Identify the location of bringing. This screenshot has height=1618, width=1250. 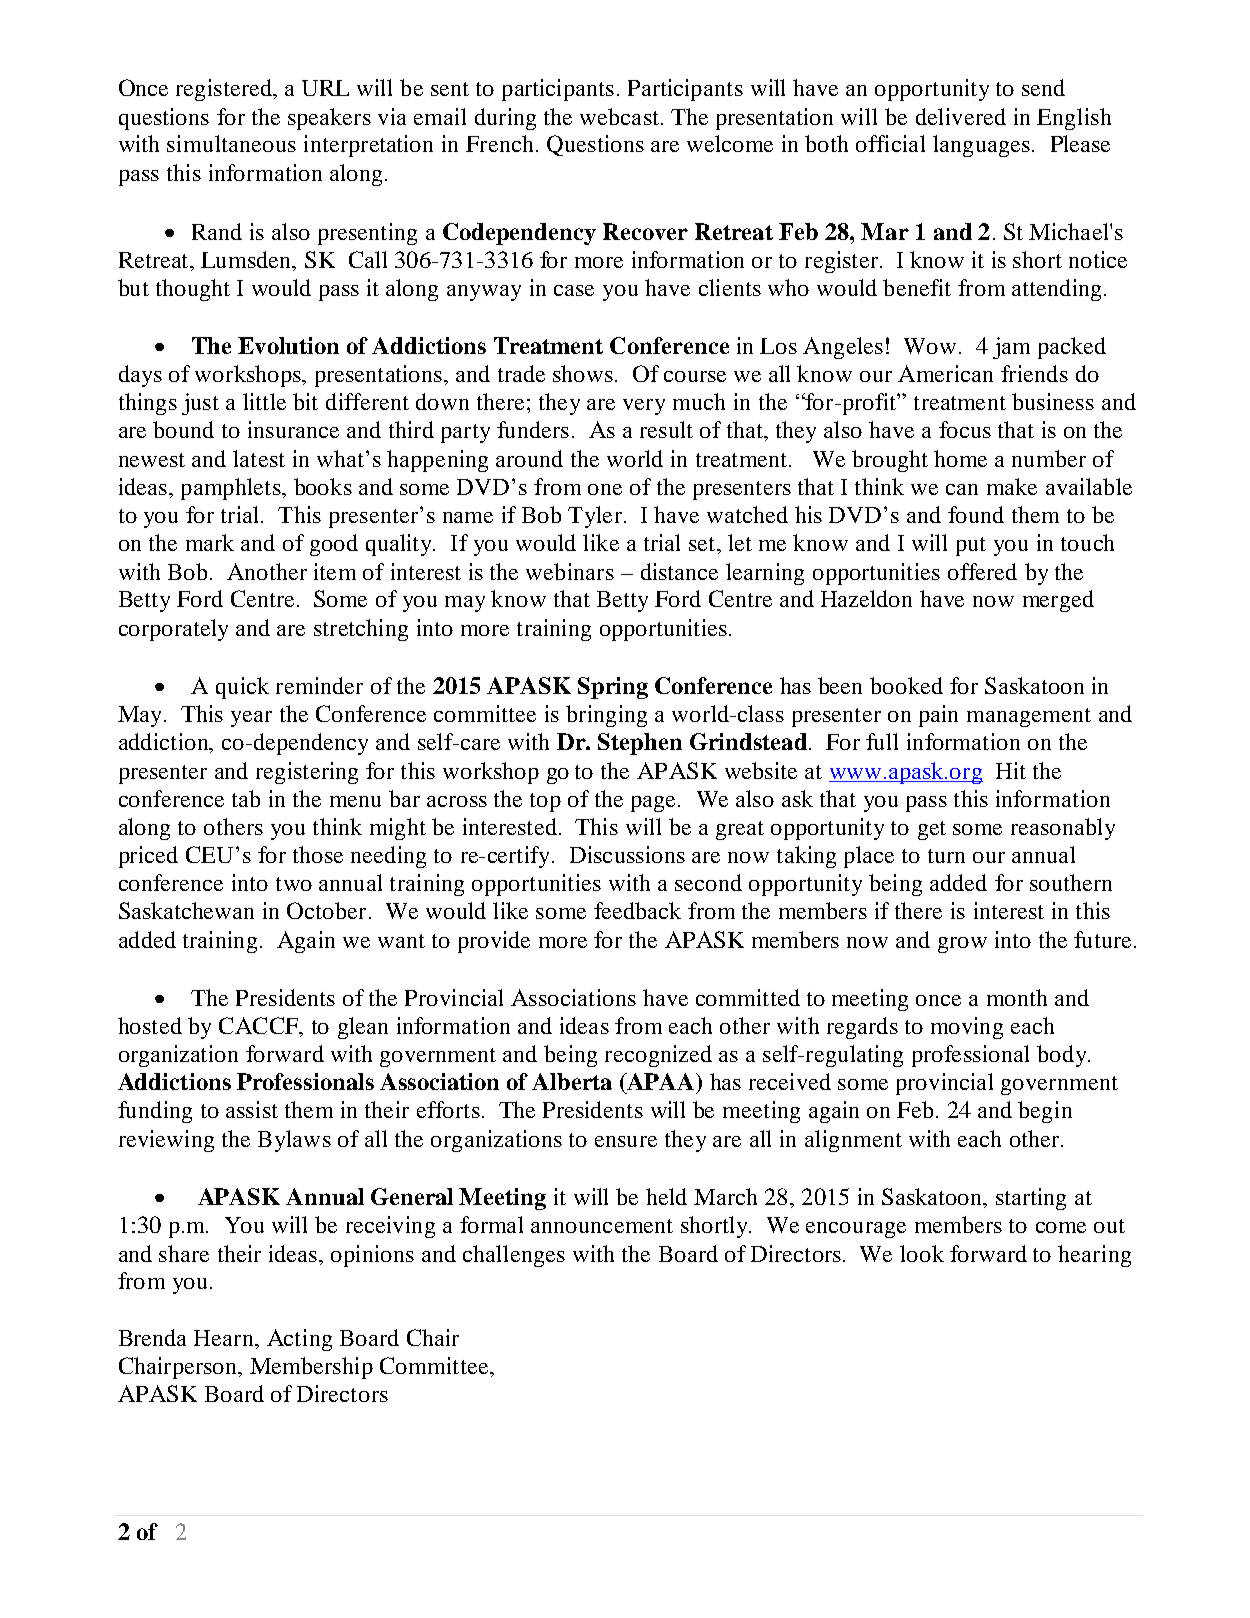
(606, 716).
